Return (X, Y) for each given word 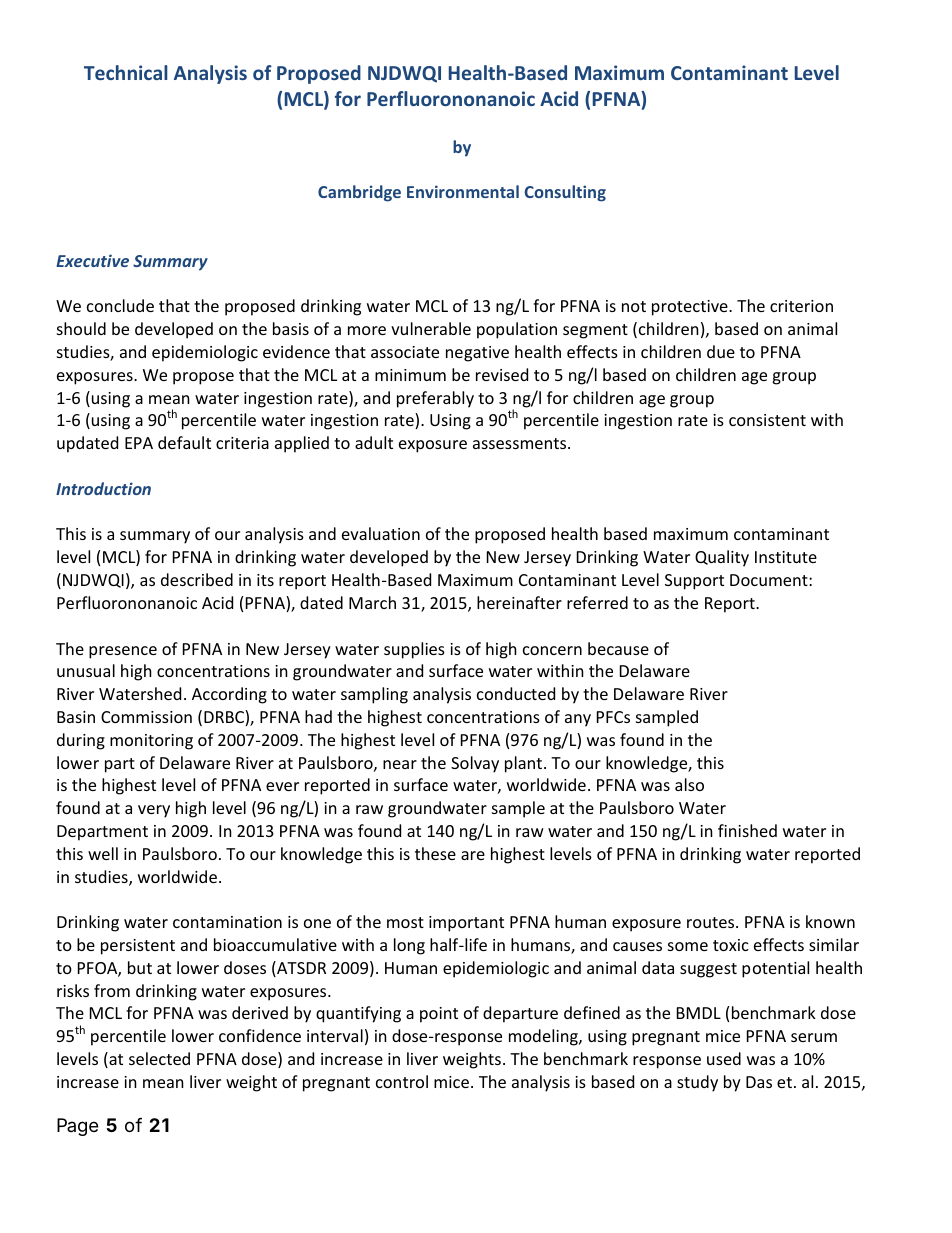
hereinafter (519, 602)
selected (159, 1058)
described (197, 579)
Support (694, 582)
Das (759, 1082)
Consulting (565, 193)
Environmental (463, 191)
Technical (126, 72)
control (402, 1081)
